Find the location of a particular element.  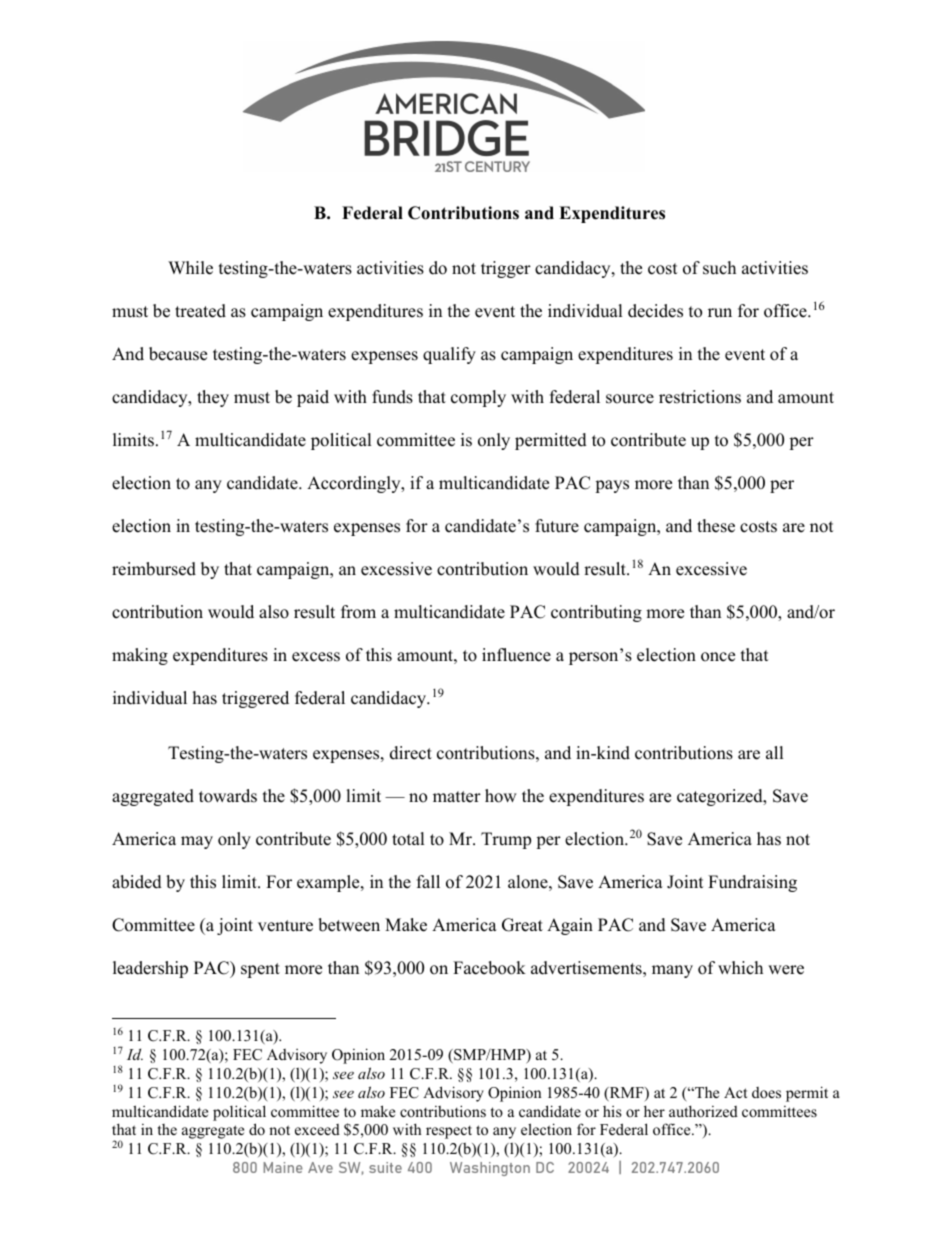

Maine is located at coordinates (283, 1167).
